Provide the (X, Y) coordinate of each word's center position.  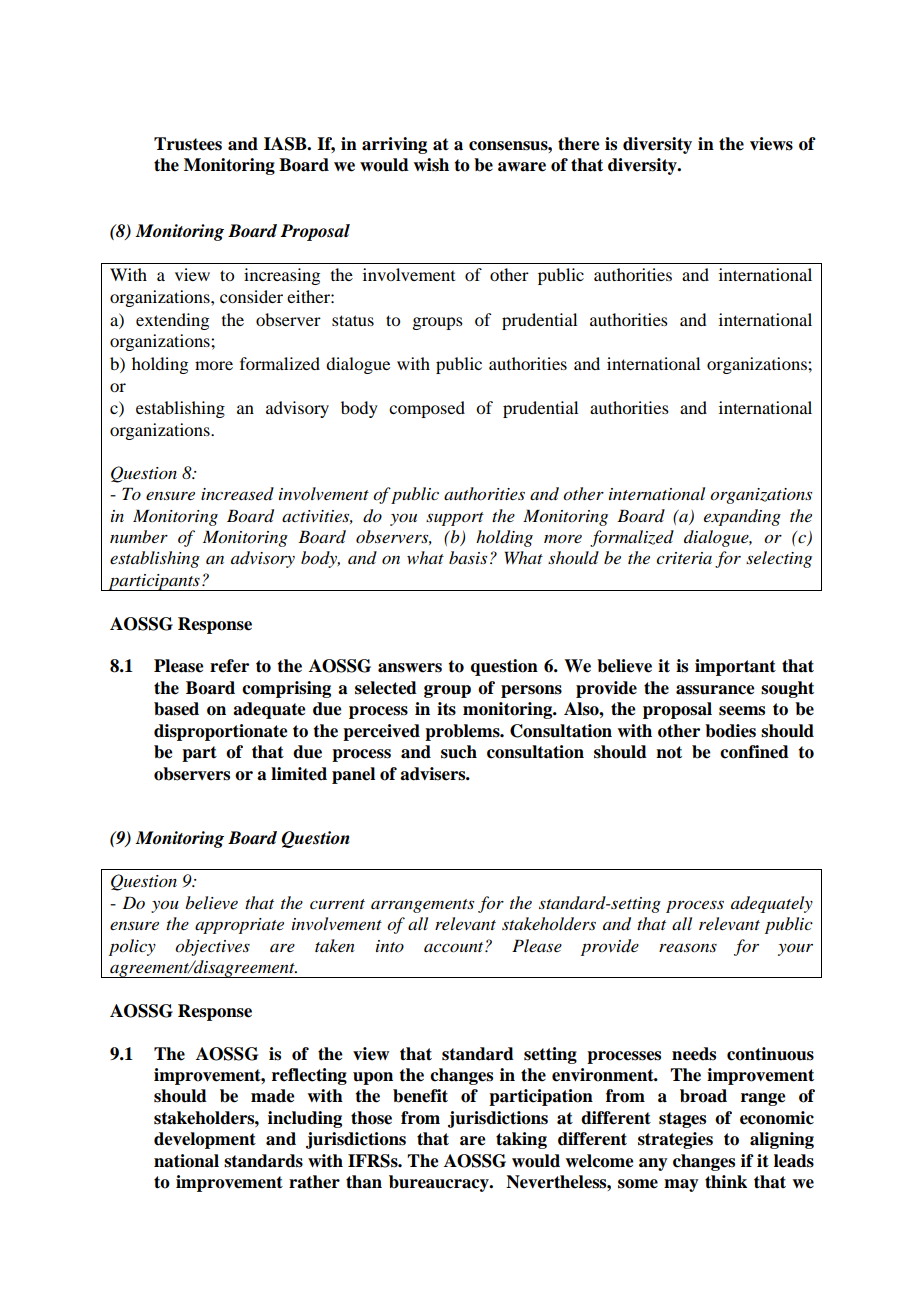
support (455, 519)
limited (299, 774)
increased (237, 493)
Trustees (188, 144)
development (205, 1140)
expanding (742, 517)
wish (431, 165)
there (579, 144)
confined (754, 752)
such (459, 752)
